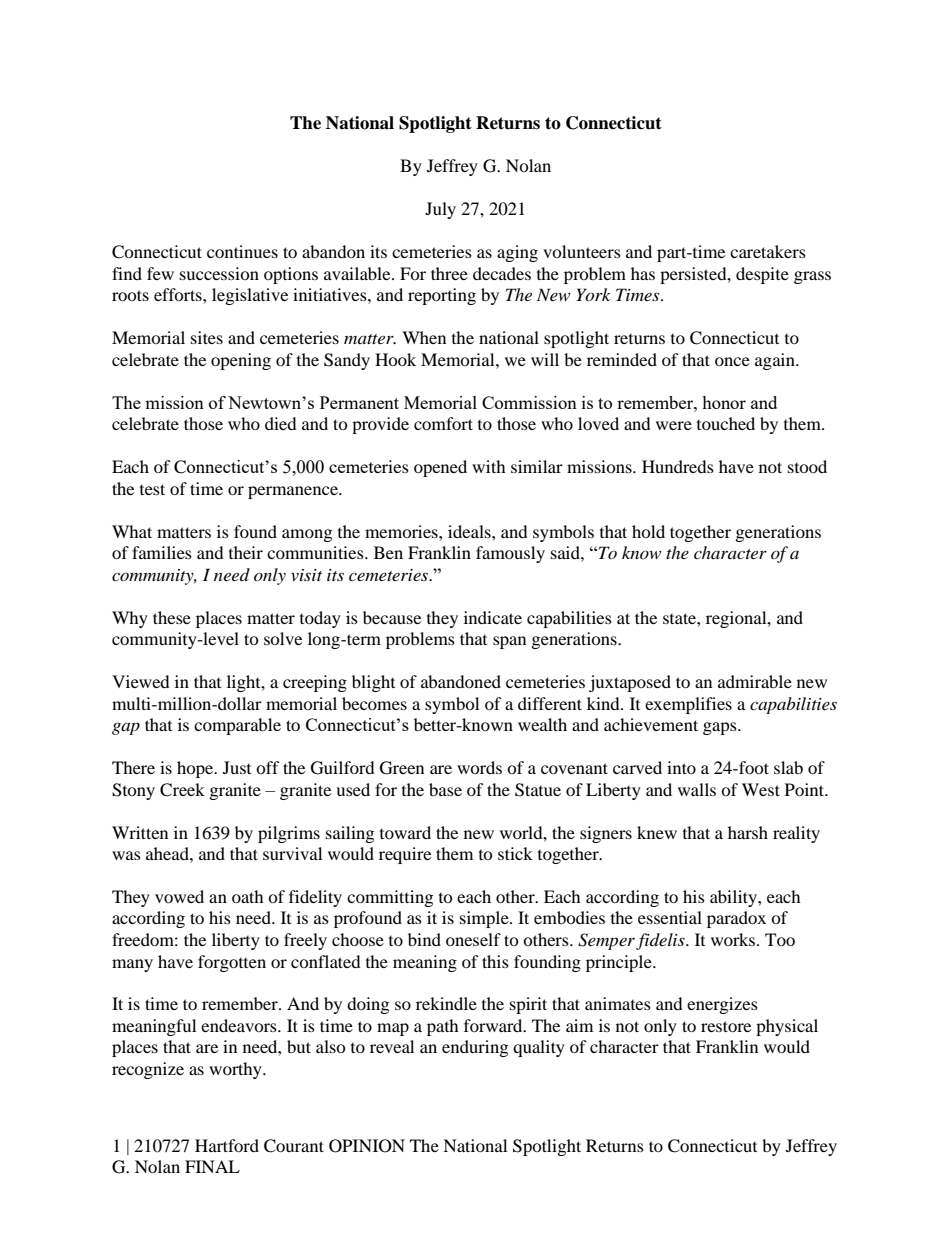 The image size is (952, 1233). I want to click on Hartford, so click(227, 1145).
